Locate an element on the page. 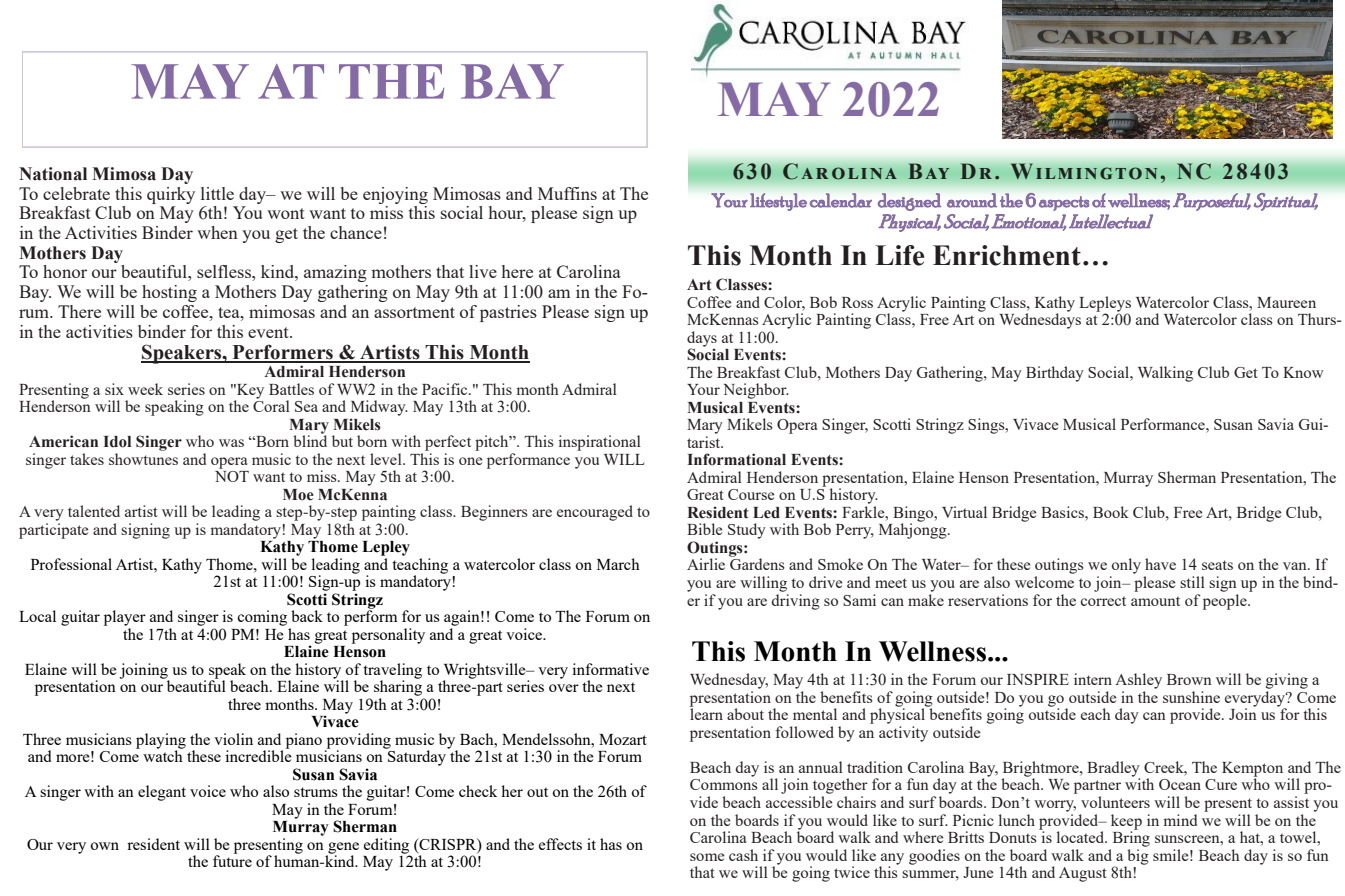 This page has height=896, width=1345. aspects is located at coordinates (1064, 203).
